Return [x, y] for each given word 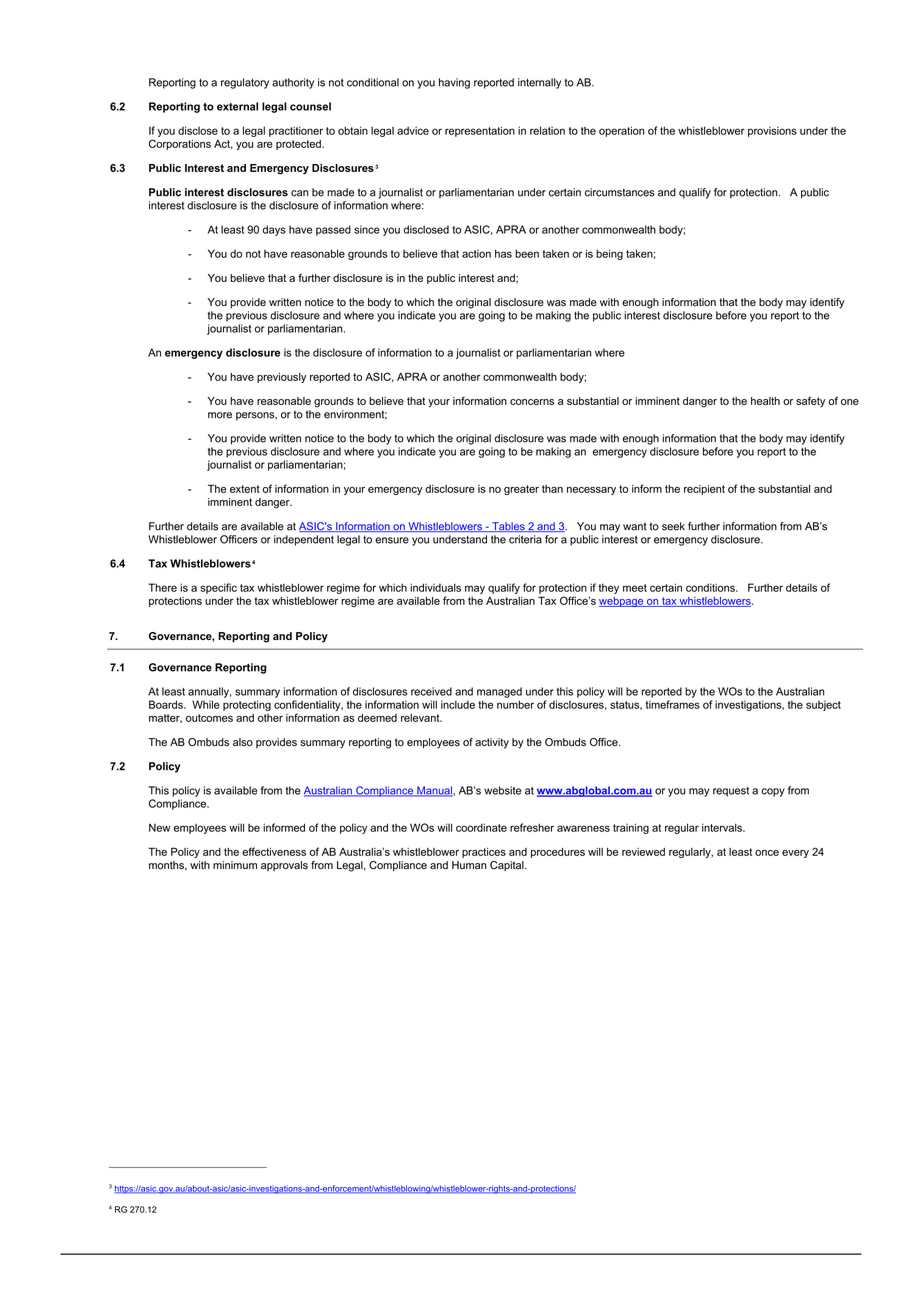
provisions [772, 131]
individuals [435, 587]
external [237, 106]
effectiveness [274, 851]
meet [635, 588]
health [765, 401]
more [220, 415]
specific [218, 588]
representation [480, 131]
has [503, 253]
